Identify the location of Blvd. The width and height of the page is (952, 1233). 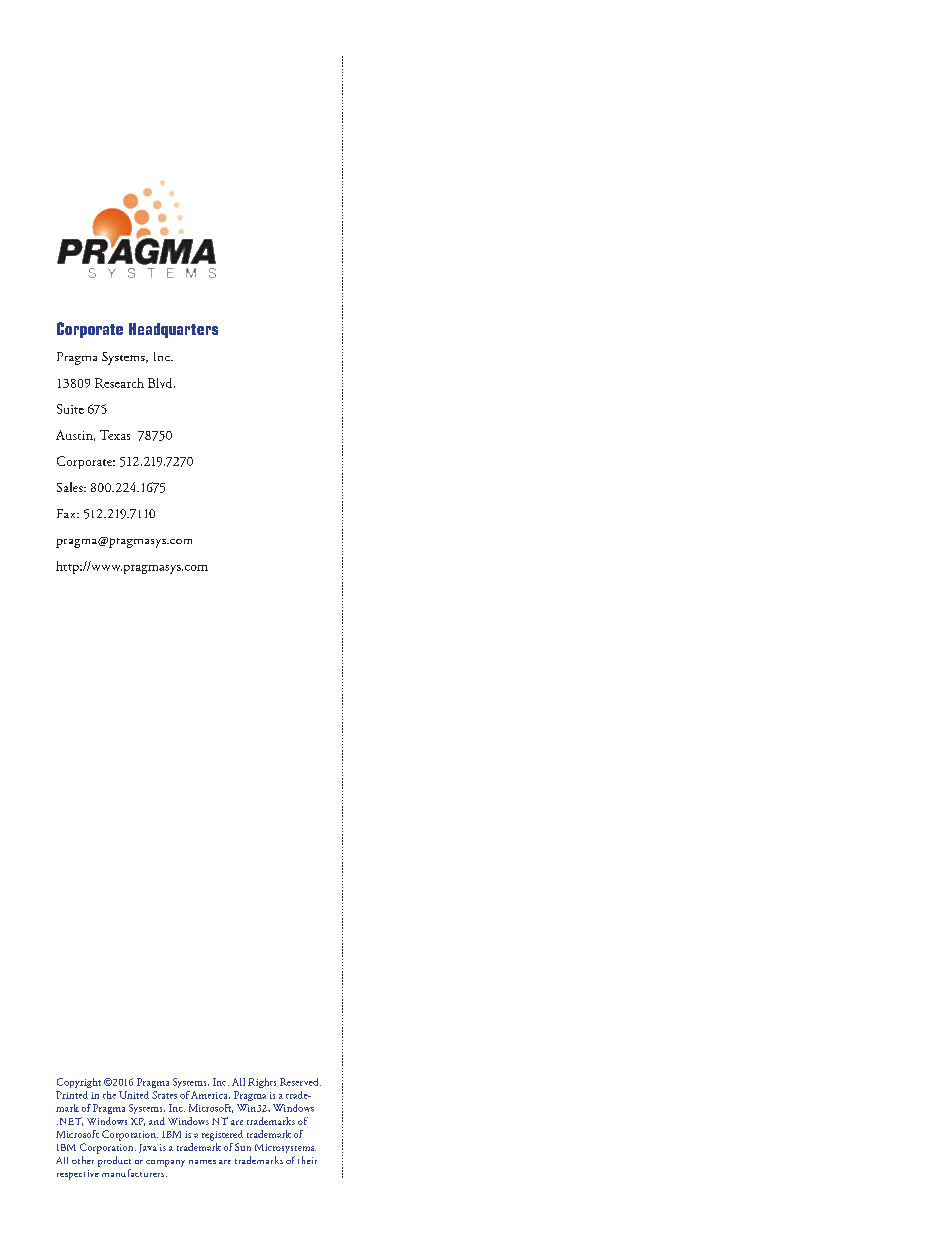
(161, 383).
